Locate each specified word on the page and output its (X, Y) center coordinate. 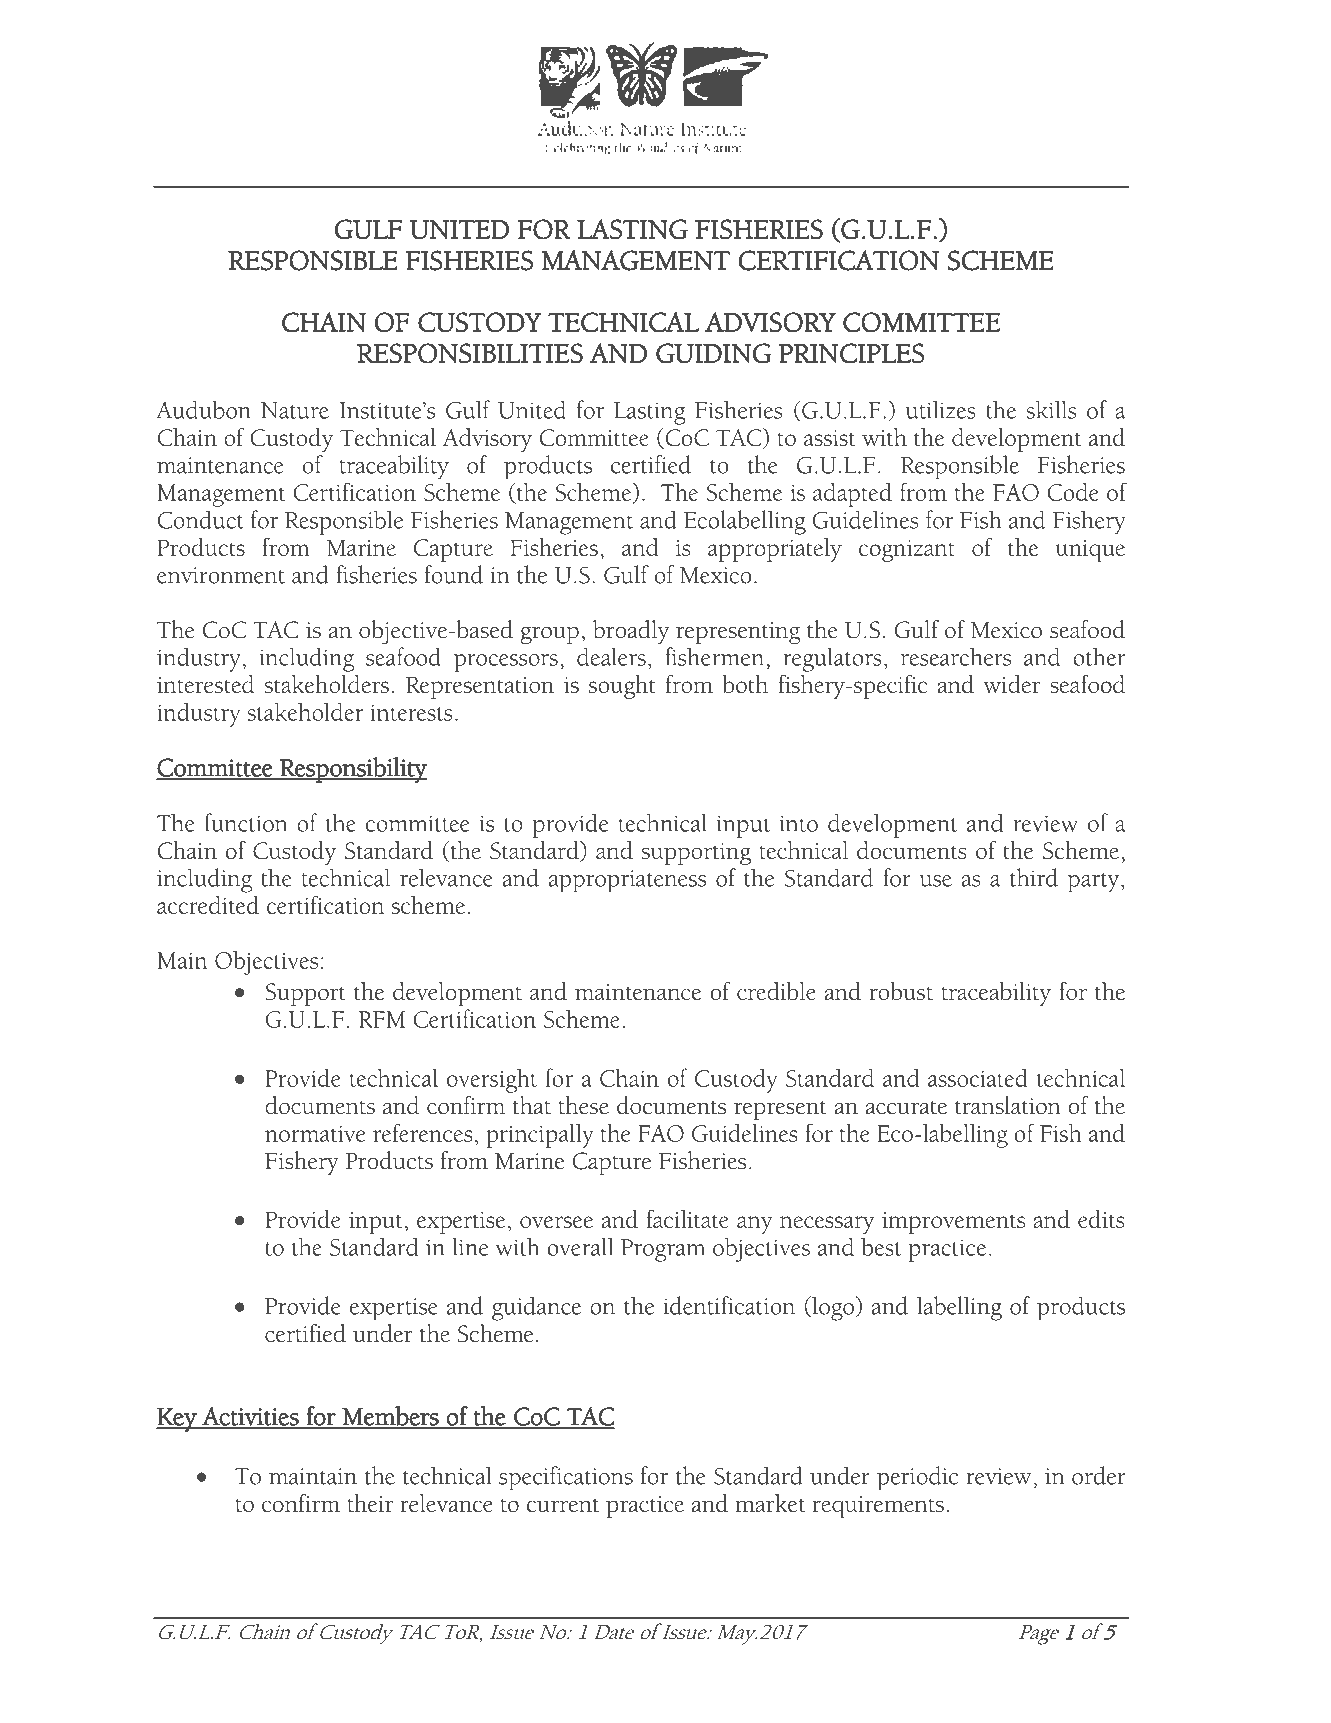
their (370, 1503)
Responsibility (352, 770)
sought (622, 687)
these (583, 1105)
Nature (295, 410)
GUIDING (713, 353)
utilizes (940, 410)
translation (1008, 1105)
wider (1012, 684)
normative (315, 1134)
